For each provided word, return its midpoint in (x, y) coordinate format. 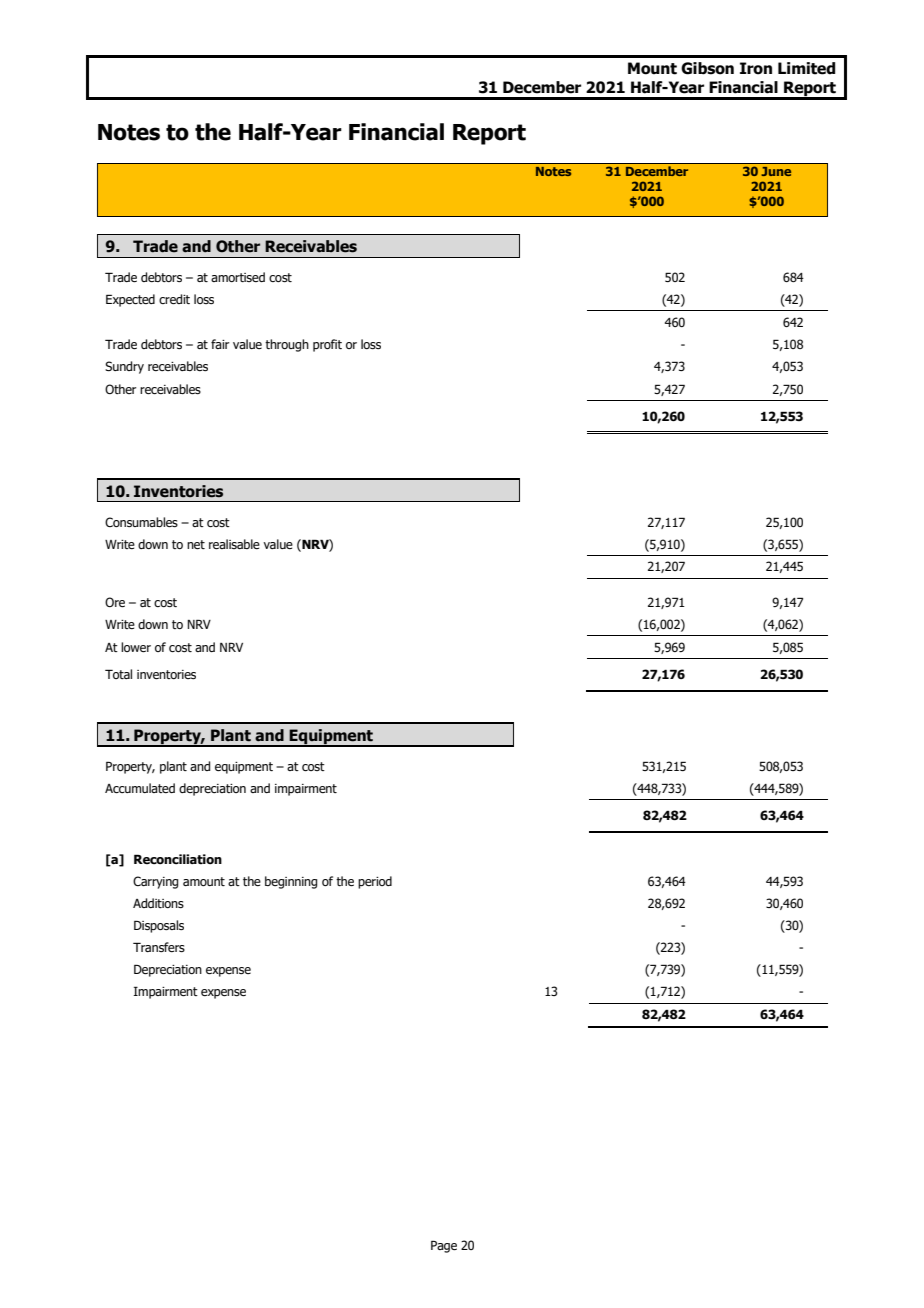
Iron (756, 68)
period (375, 882)
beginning (291, 882)
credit (174, 299)
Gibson (707, 68)
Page (444, 1246)
